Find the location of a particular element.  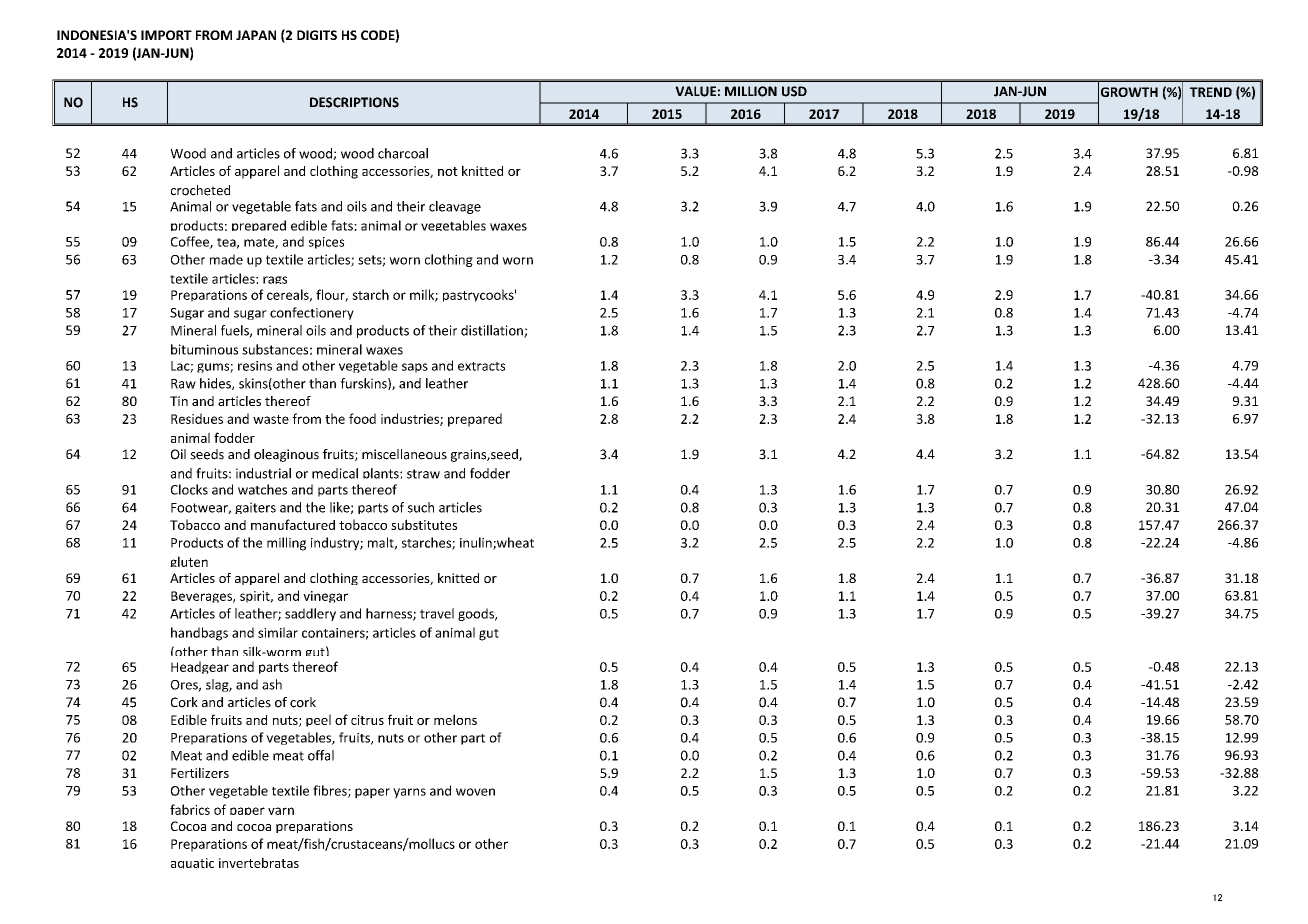

woven is located at coordinates (475, 792).
